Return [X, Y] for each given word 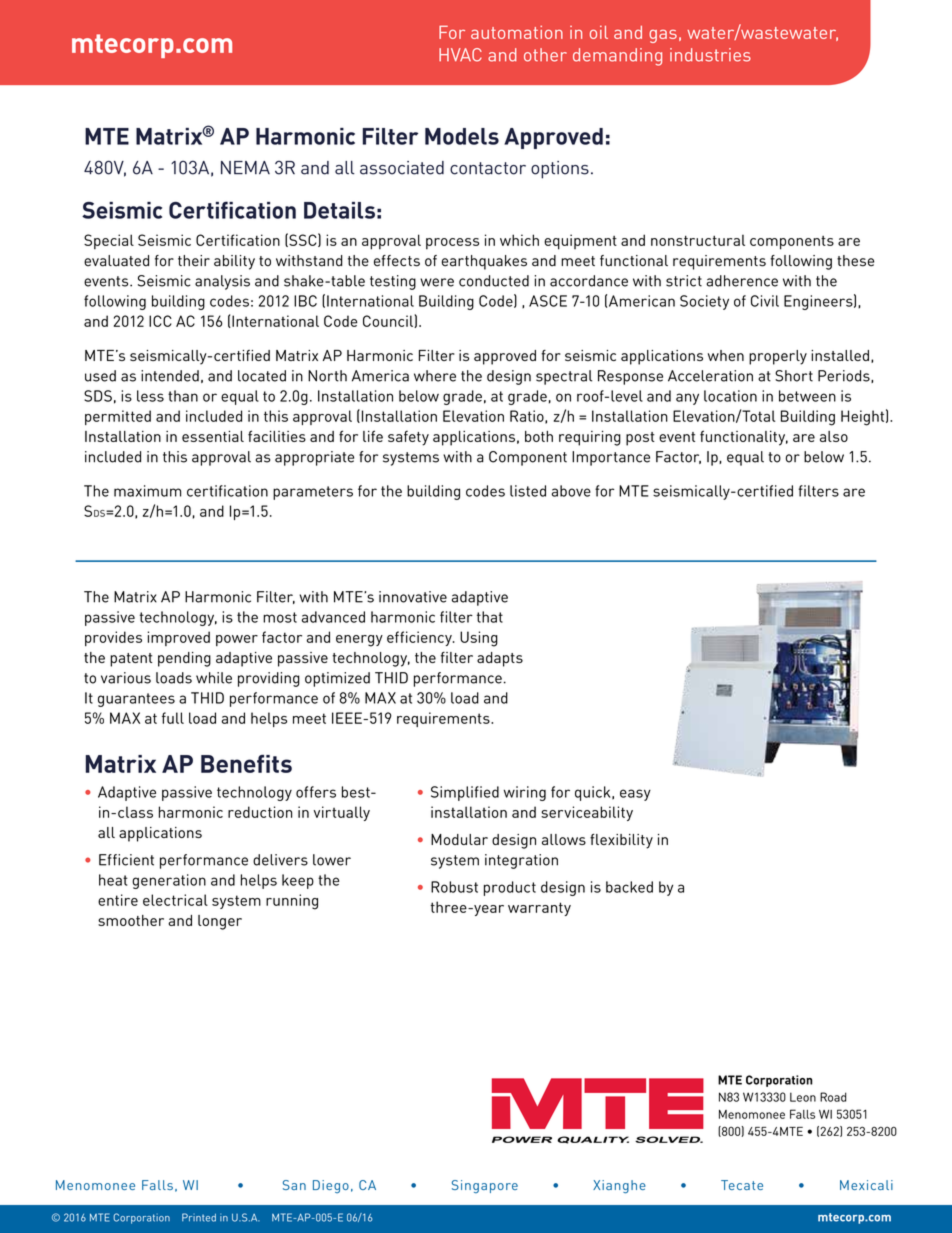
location [730, 396]
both [539, 436]
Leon [803, 1097]
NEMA [245, 168]
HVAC [460, 55]
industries [710, 55]
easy [635, 795]
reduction [260, 812]
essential [213, 436]
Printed [199, 1217]
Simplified [465, 793]
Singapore [485, 1186]
